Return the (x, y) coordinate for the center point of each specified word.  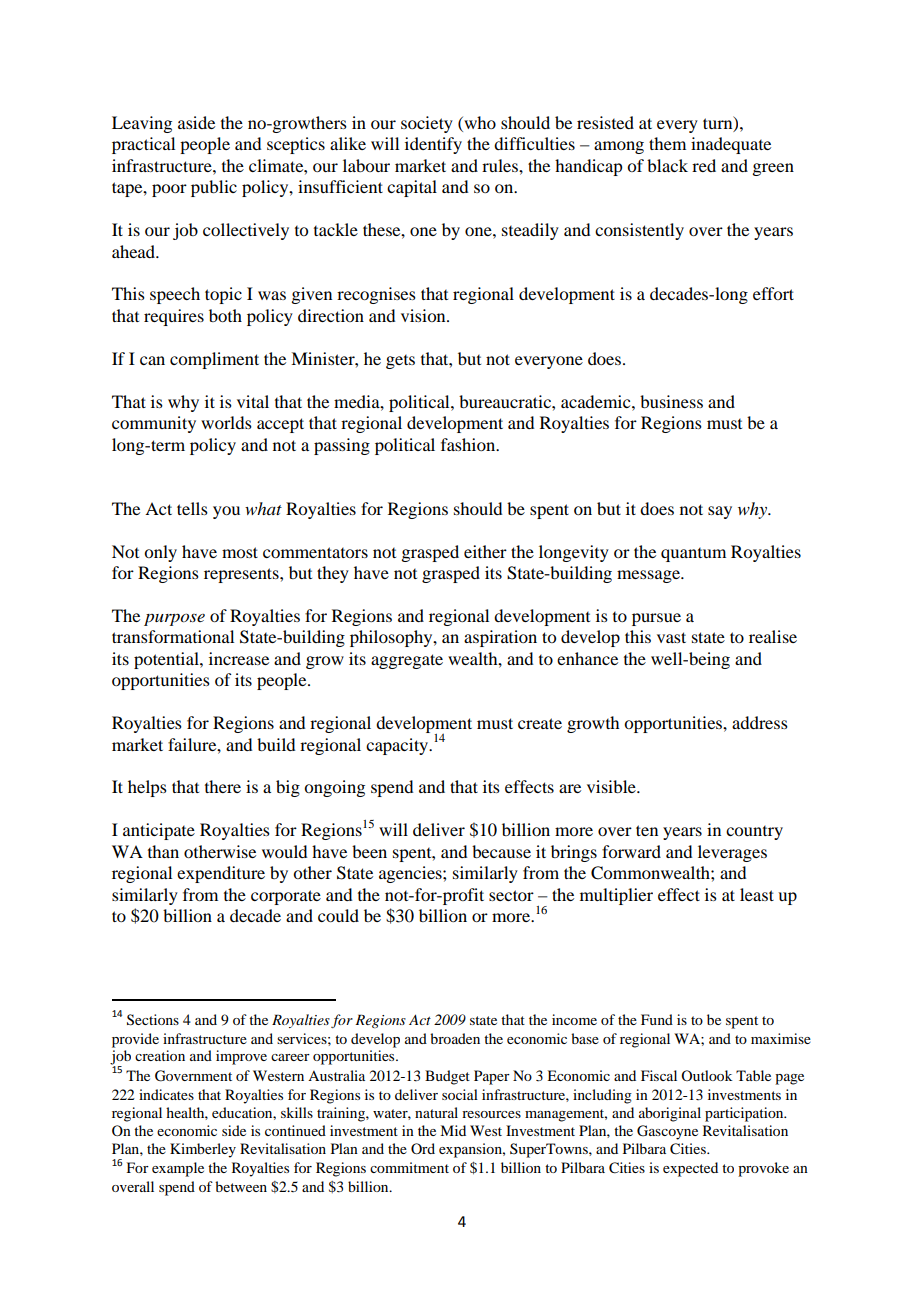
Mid (453, 1130)
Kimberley (203, 1150)
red (704, 165)
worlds (226, 422)
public (214, 188)
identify (433, 145)
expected (690, 1169)
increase (239, 658)
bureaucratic (506, 401)
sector (511, 895)
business (671, 401)
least (757, 894)
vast (671, 637)
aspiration (500, 638)
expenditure (221, 874)
